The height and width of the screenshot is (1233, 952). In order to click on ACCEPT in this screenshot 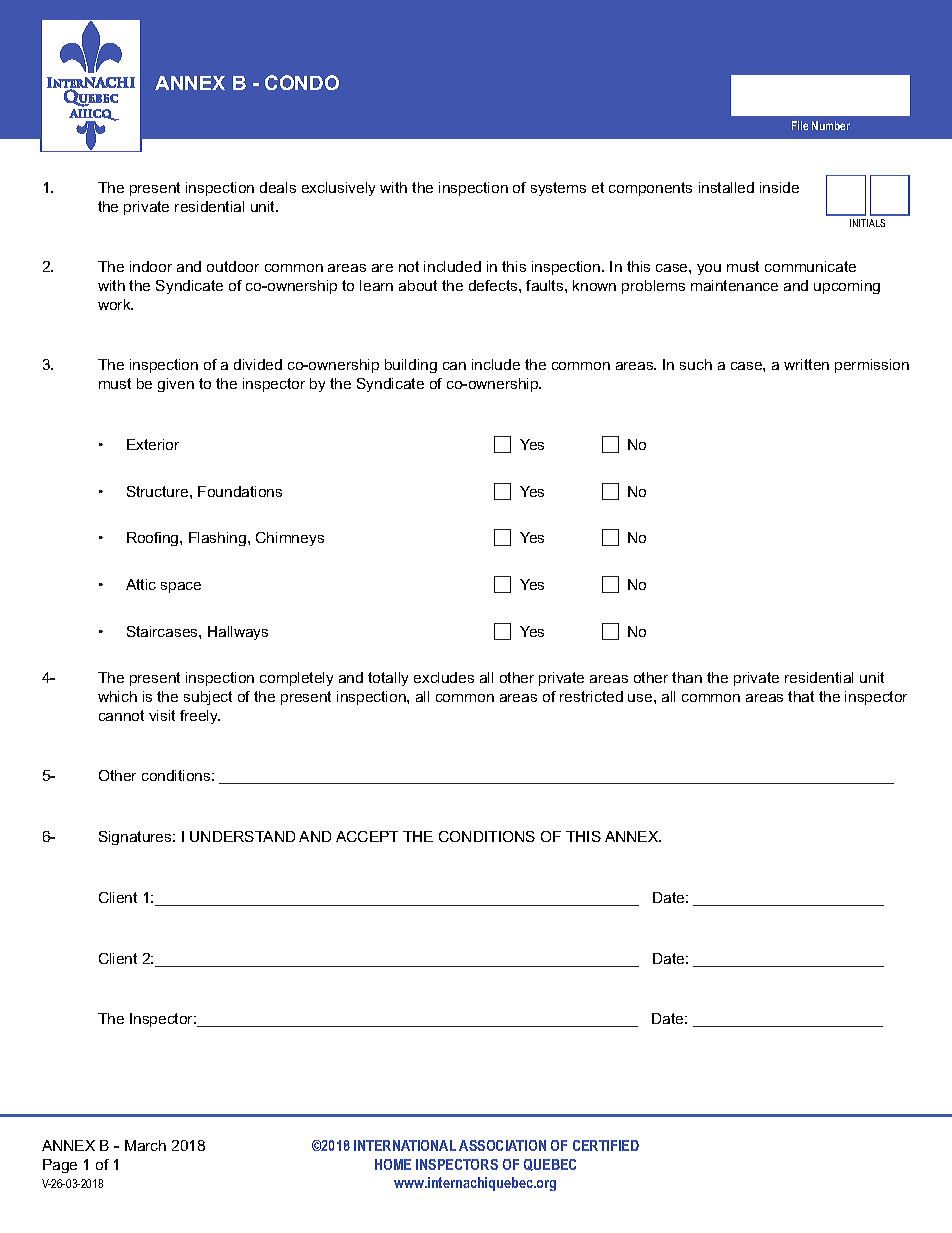, I will do `click(367, 836)`.
